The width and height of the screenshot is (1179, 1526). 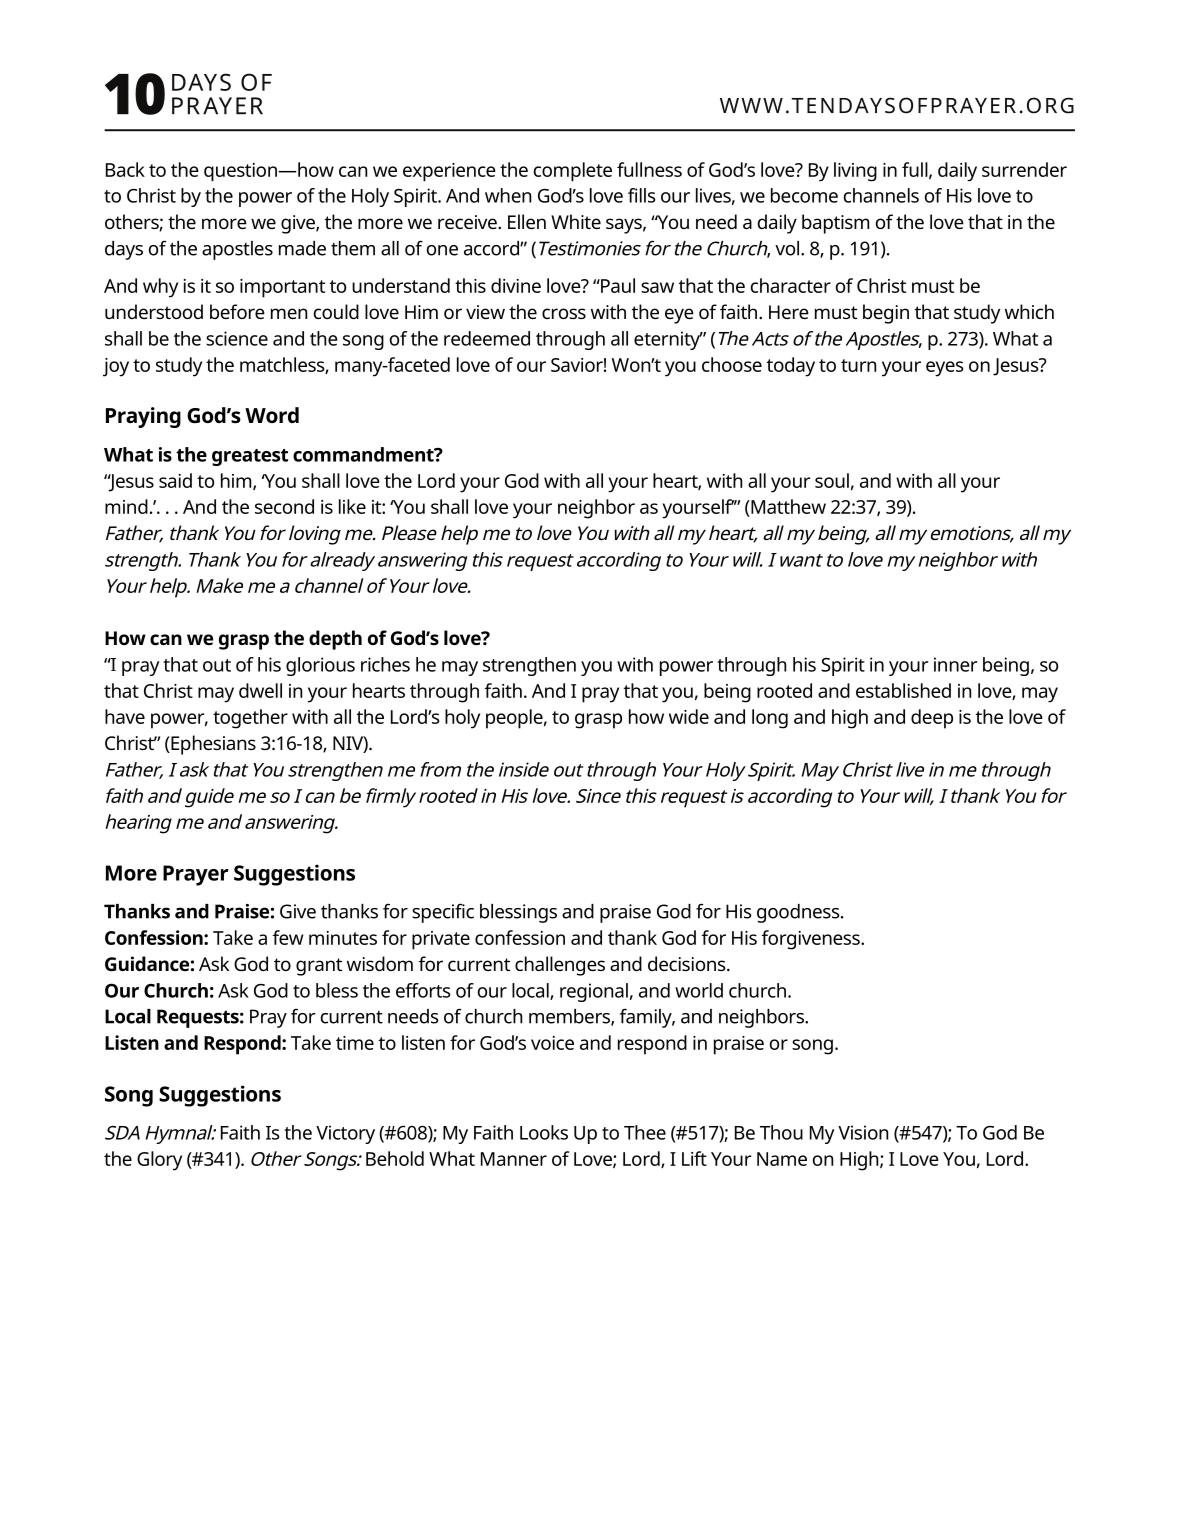 What do you see at coordinates (855, 172) in the screenshot?
I see `living` at bounding box center [855, 172].
